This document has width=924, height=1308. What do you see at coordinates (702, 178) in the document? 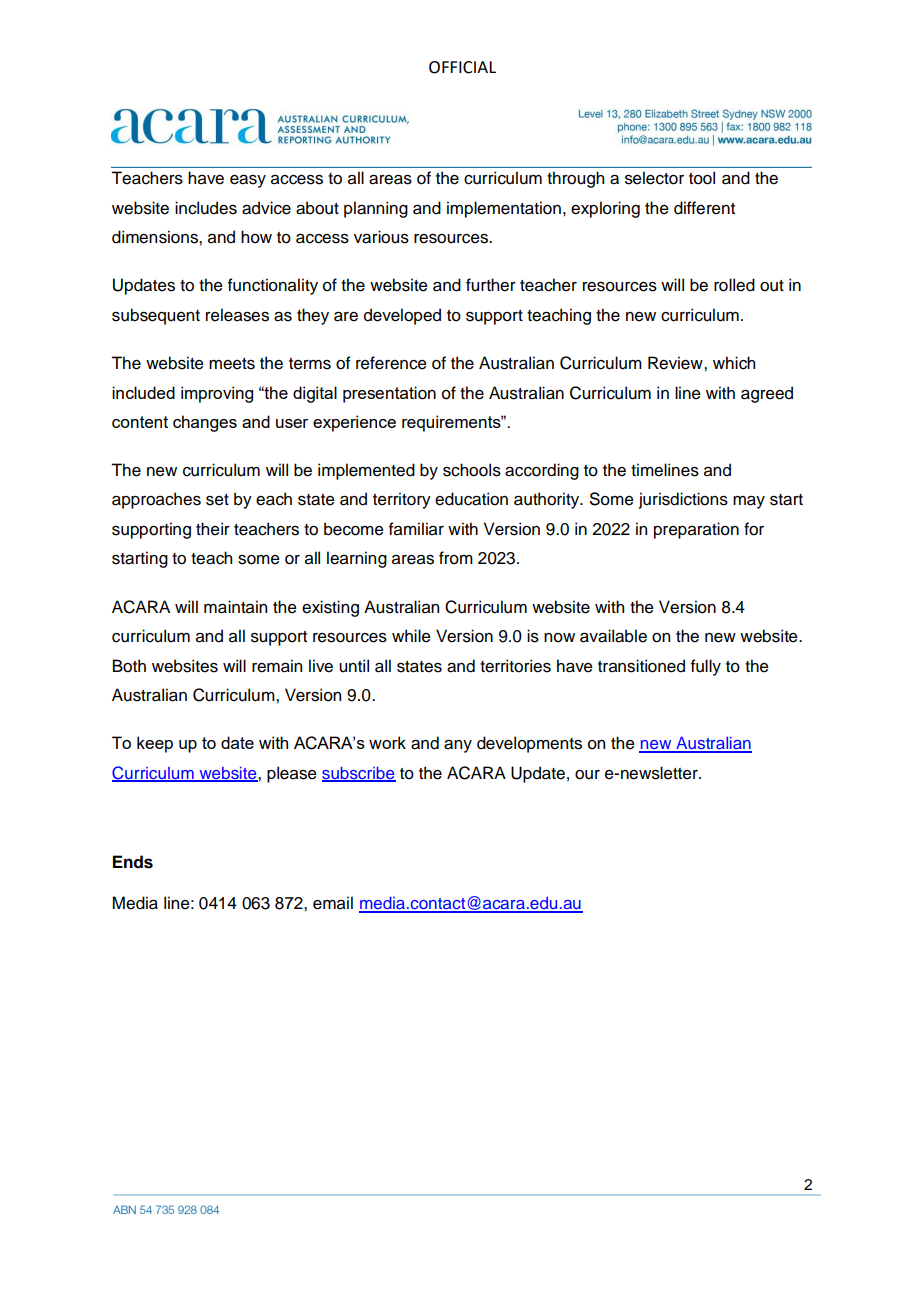
I see `tool` at bounding box center [702, 178].
